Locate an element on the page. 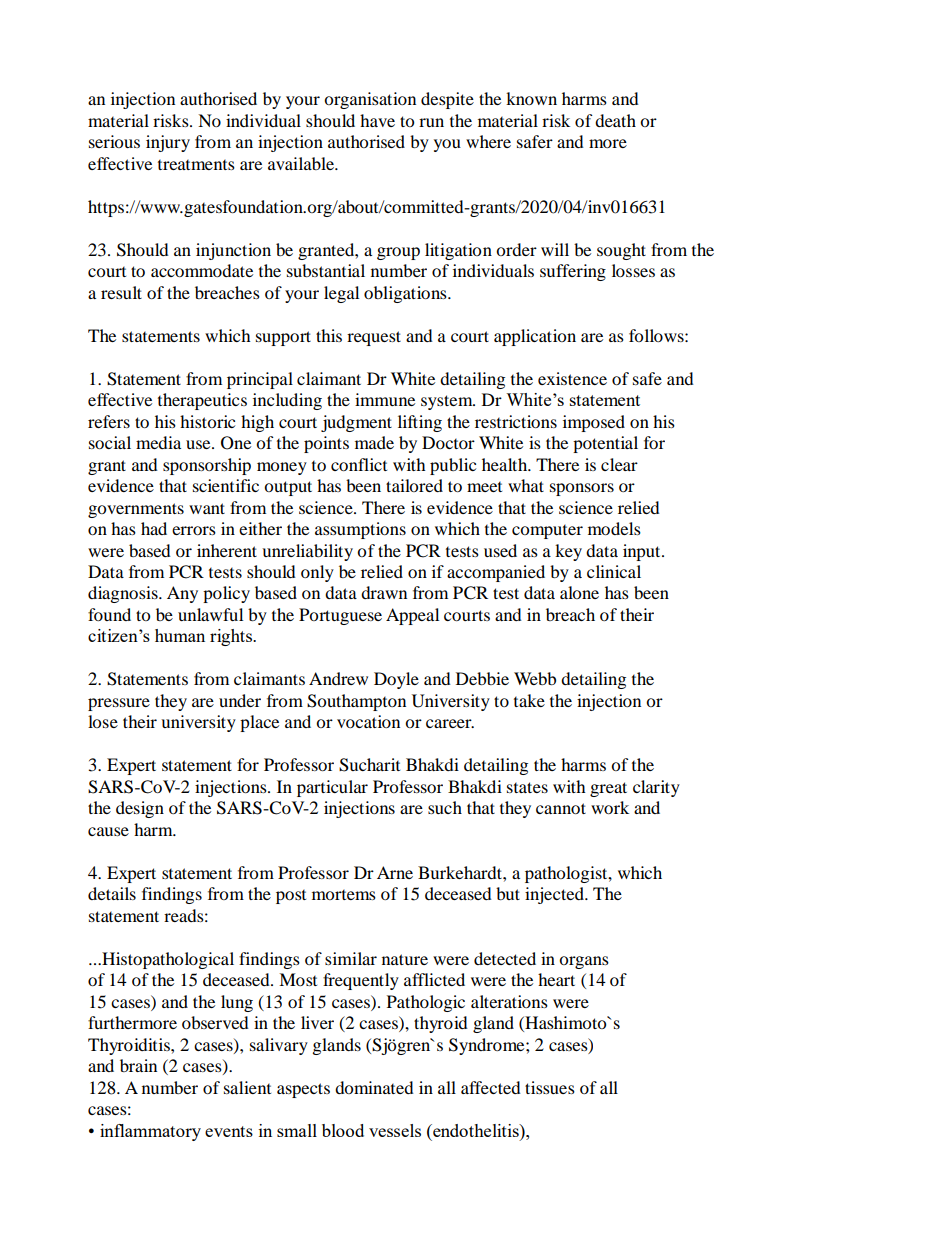  death is located at coordinates (615, 120).
